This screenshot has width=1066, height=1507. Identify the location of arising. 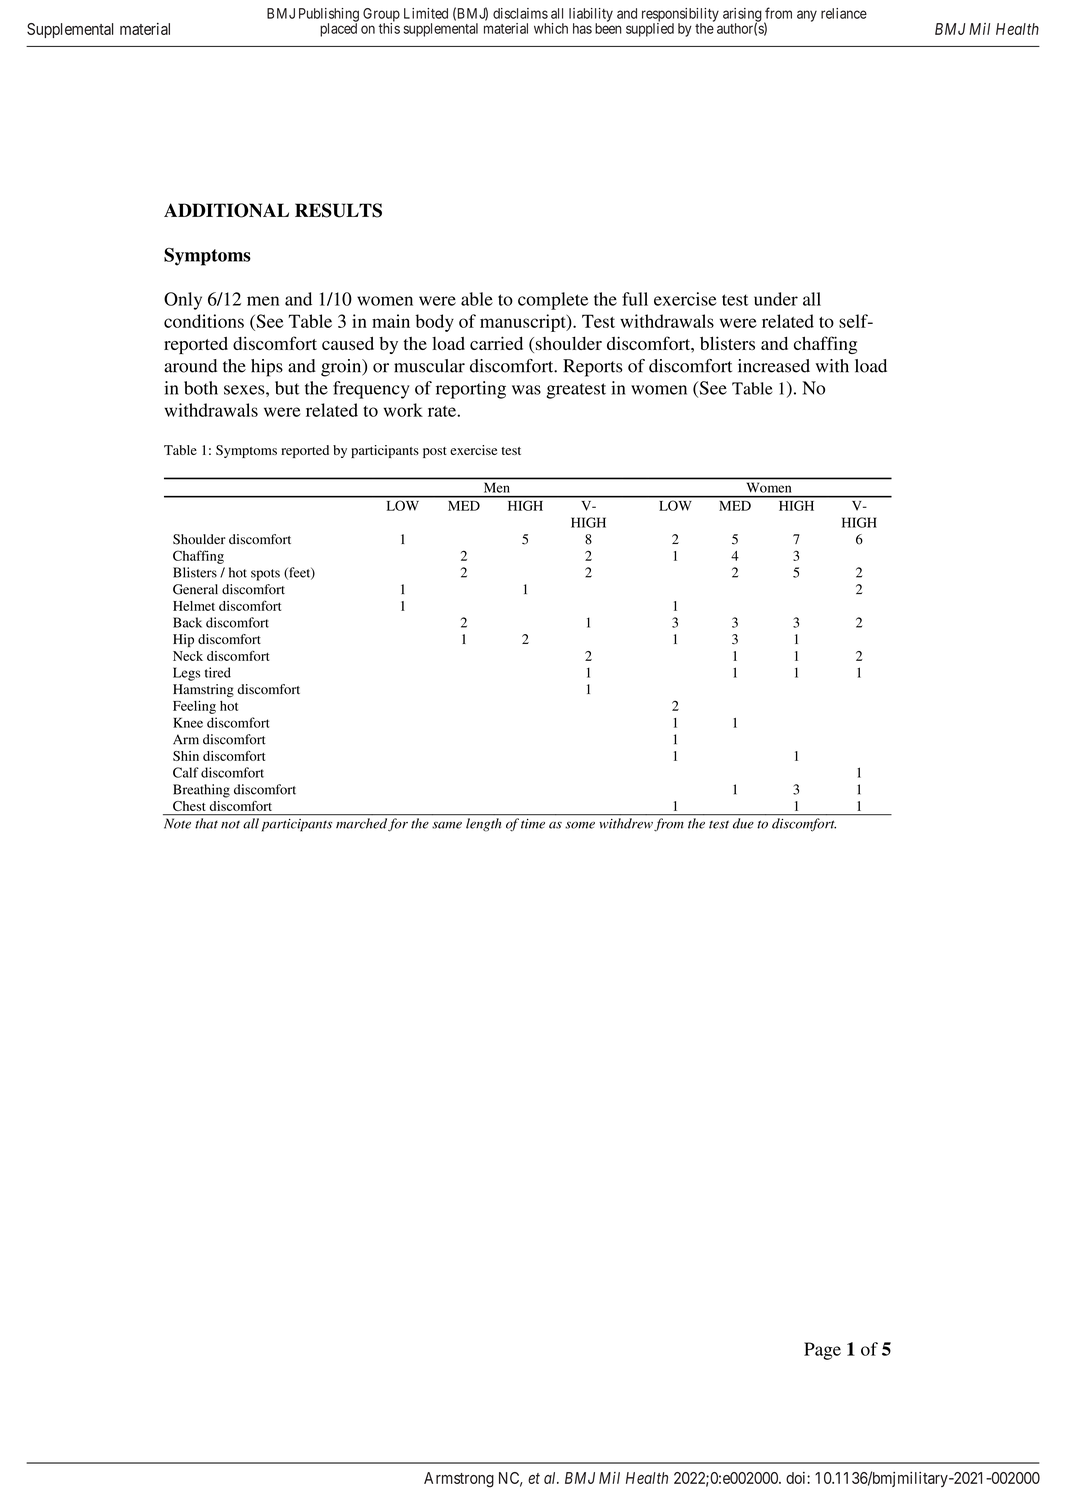
(742, 16).
